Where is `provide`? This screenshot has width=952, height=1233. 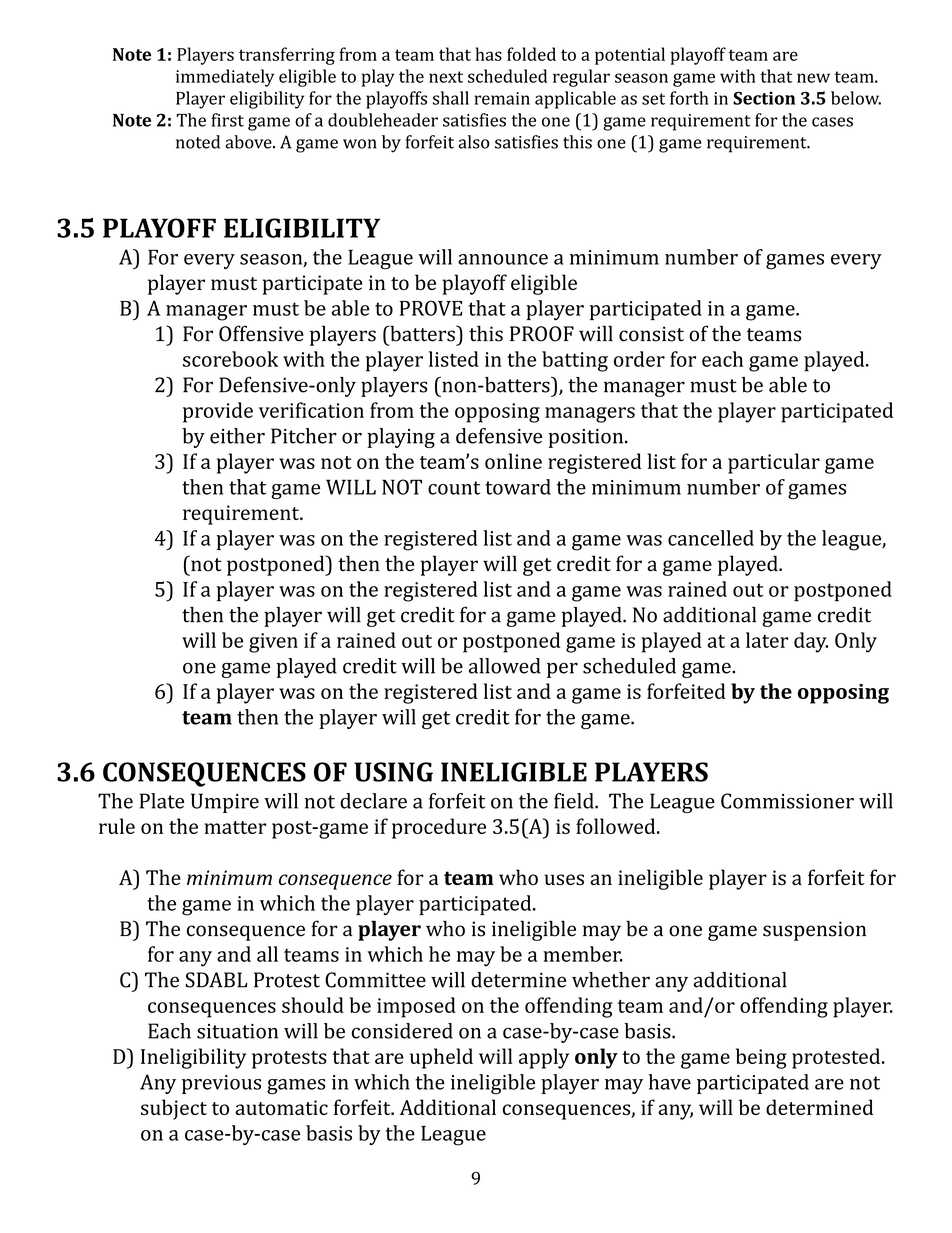
provide is located at coordinates (218, 412).
